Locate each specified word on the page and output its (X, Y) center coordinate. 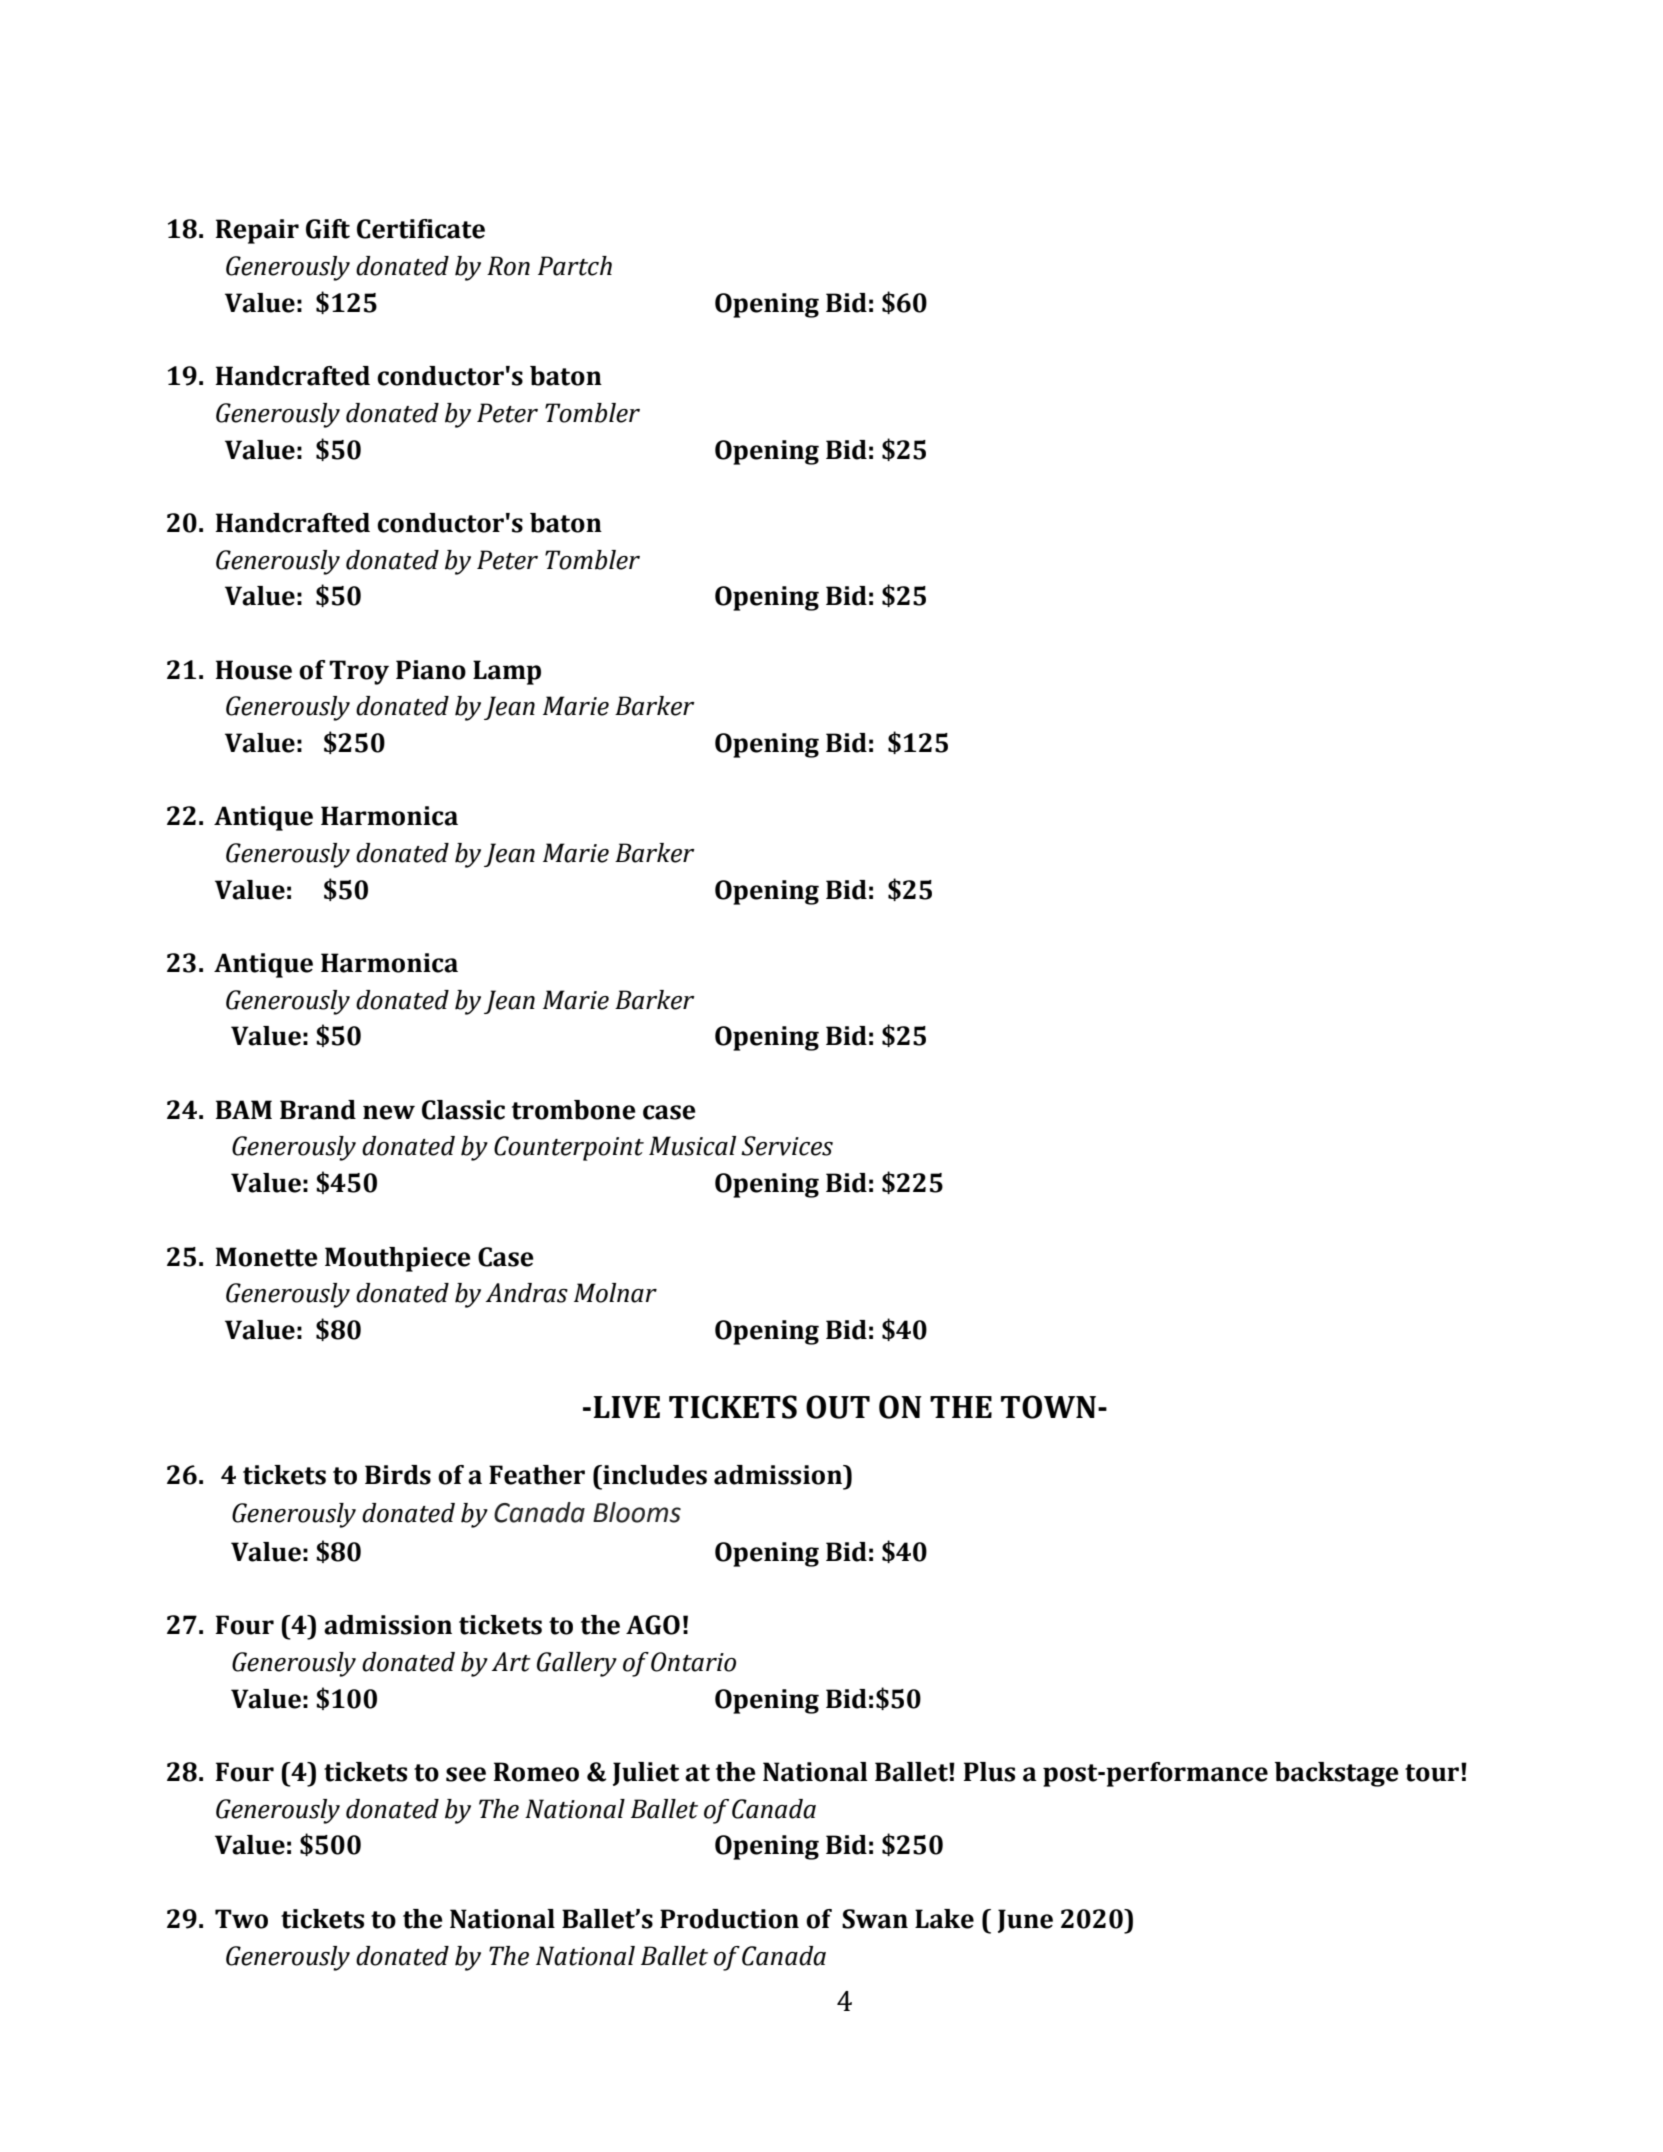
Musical (692, 1146)
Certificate (421, 229)
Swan (875, 1919)
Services (787, 1146)
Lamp (507, 672)
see (466, 1774)
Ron (508, 266)
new (389, 1112)
